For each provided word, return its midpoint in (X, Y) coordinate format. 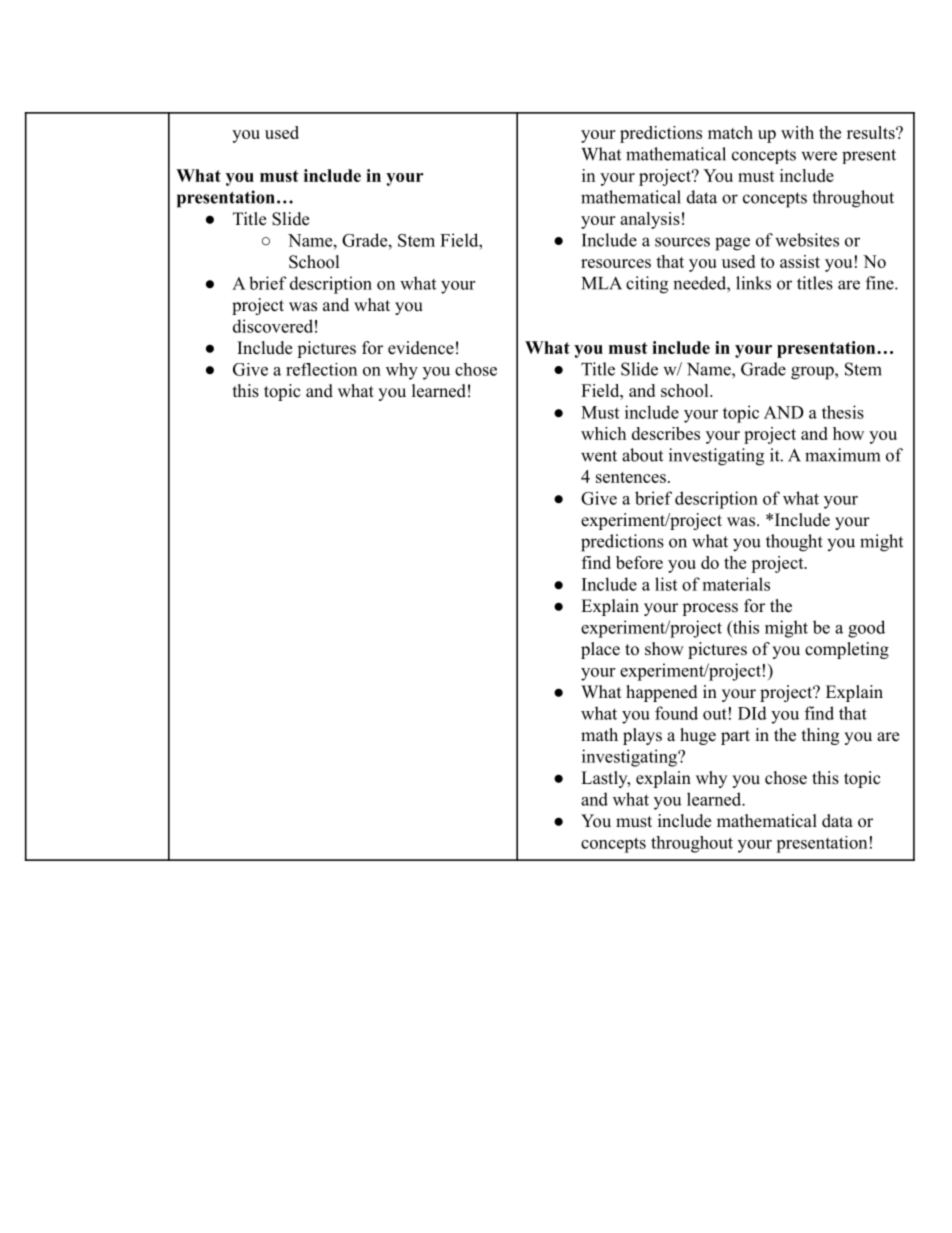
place (600, 650)
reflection (321, 369)
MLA (602, 283)
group (813, 373)
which (603, 433)
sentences (631, 477)
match (730, 132)
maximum (842, 455)
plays (642, 736)
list (666, 584)
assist (800, 261)
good (866, 629)
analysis (650, 220)
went (599, 456)
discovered (273, 326)
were (819, 156)
